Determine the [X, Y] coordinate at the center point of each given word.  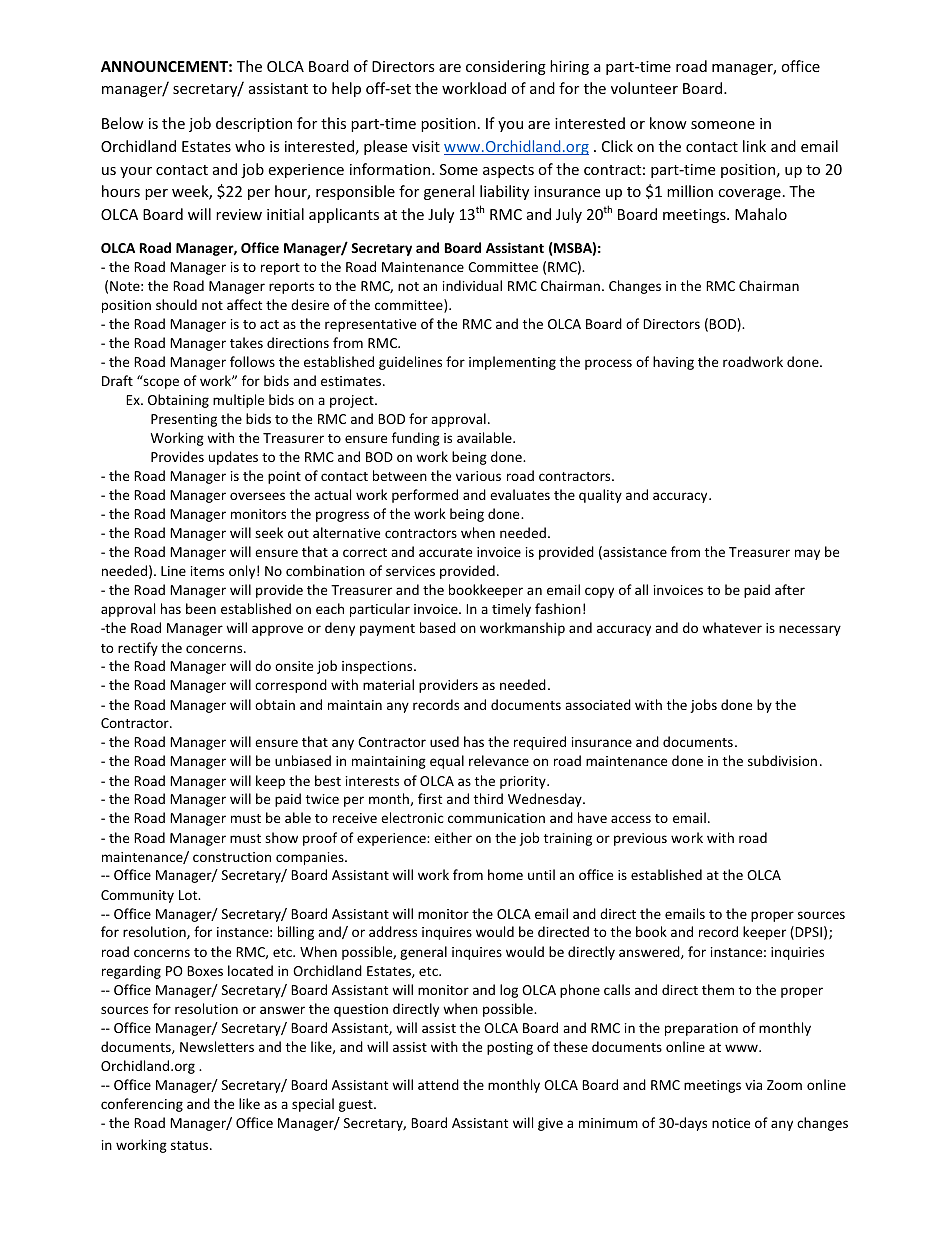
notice [731, 1123]
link [754, 146]
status [191, 1145]
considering [506, 67]
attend [438, 1084]
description [254, 124]
